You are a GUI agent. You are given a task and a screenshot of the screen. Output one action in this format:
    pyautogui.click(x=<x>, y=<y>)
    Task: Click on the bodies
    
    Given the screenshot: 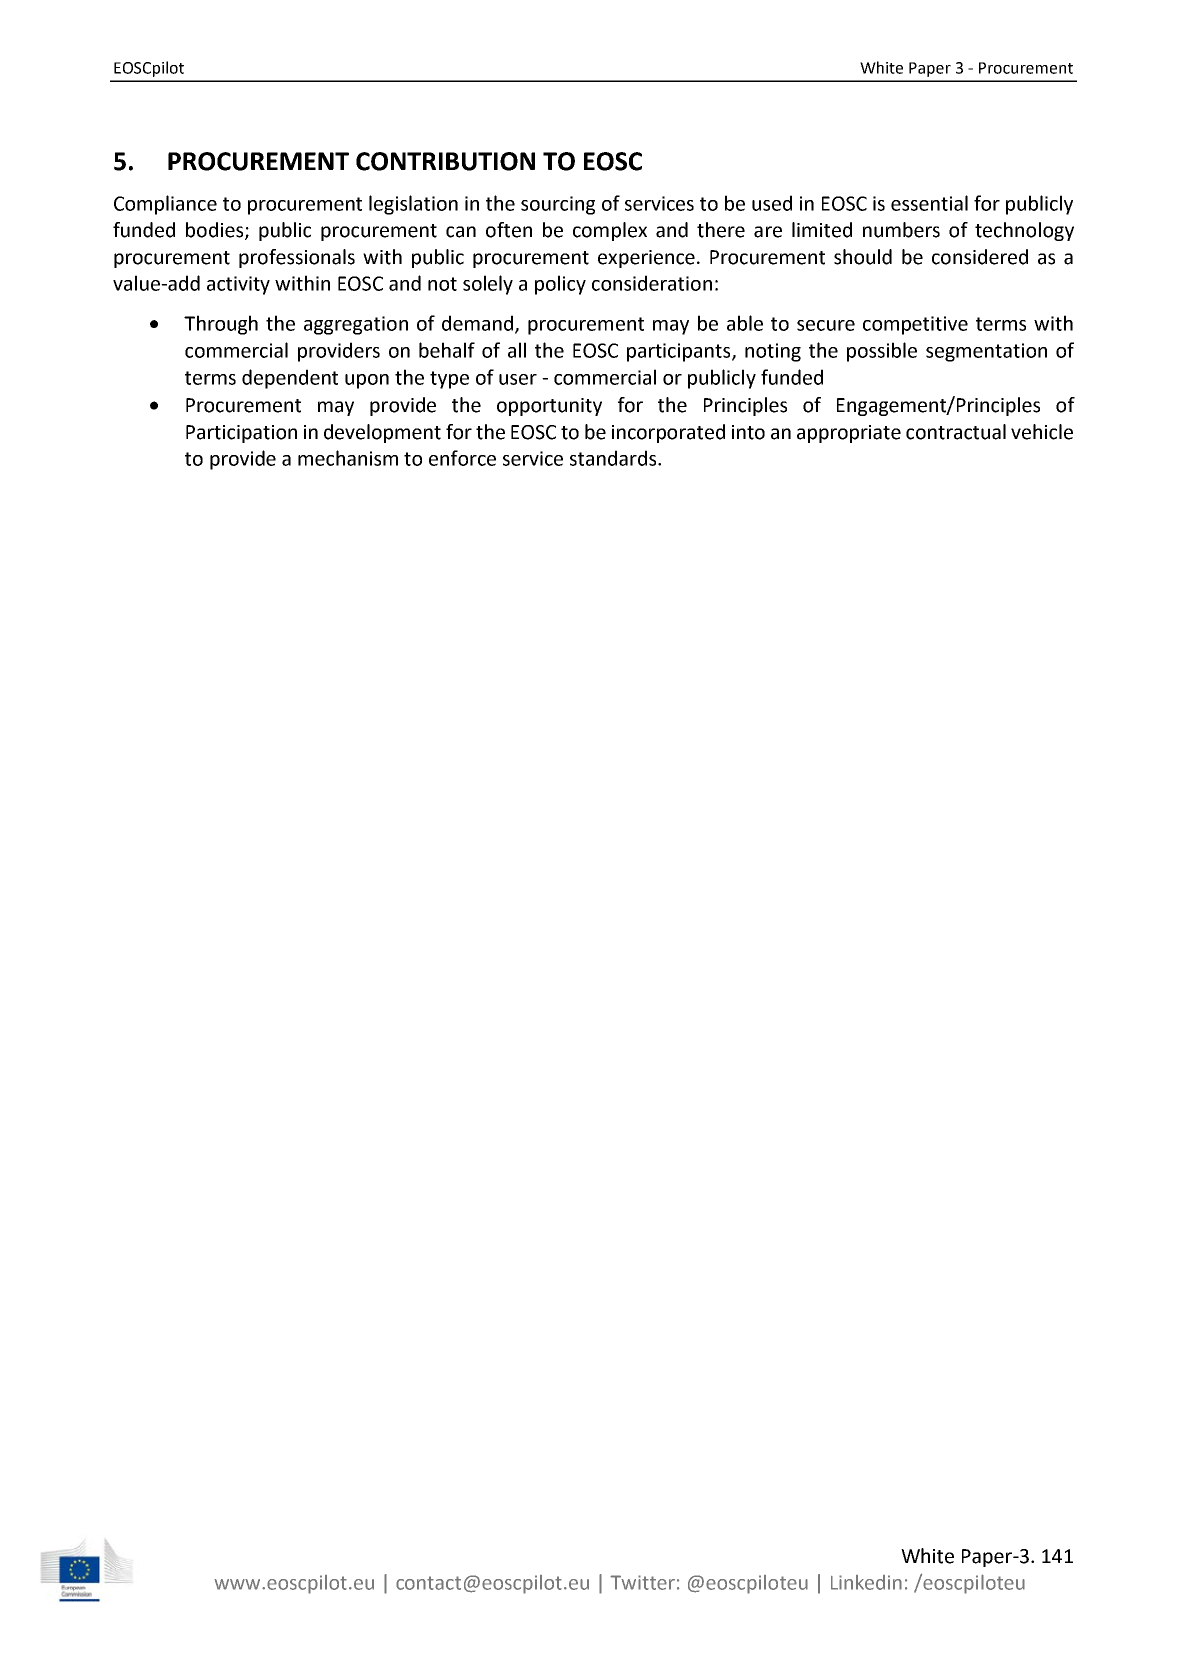 What is the action you would take?
    pyautogui.click(x=216, y=231)
